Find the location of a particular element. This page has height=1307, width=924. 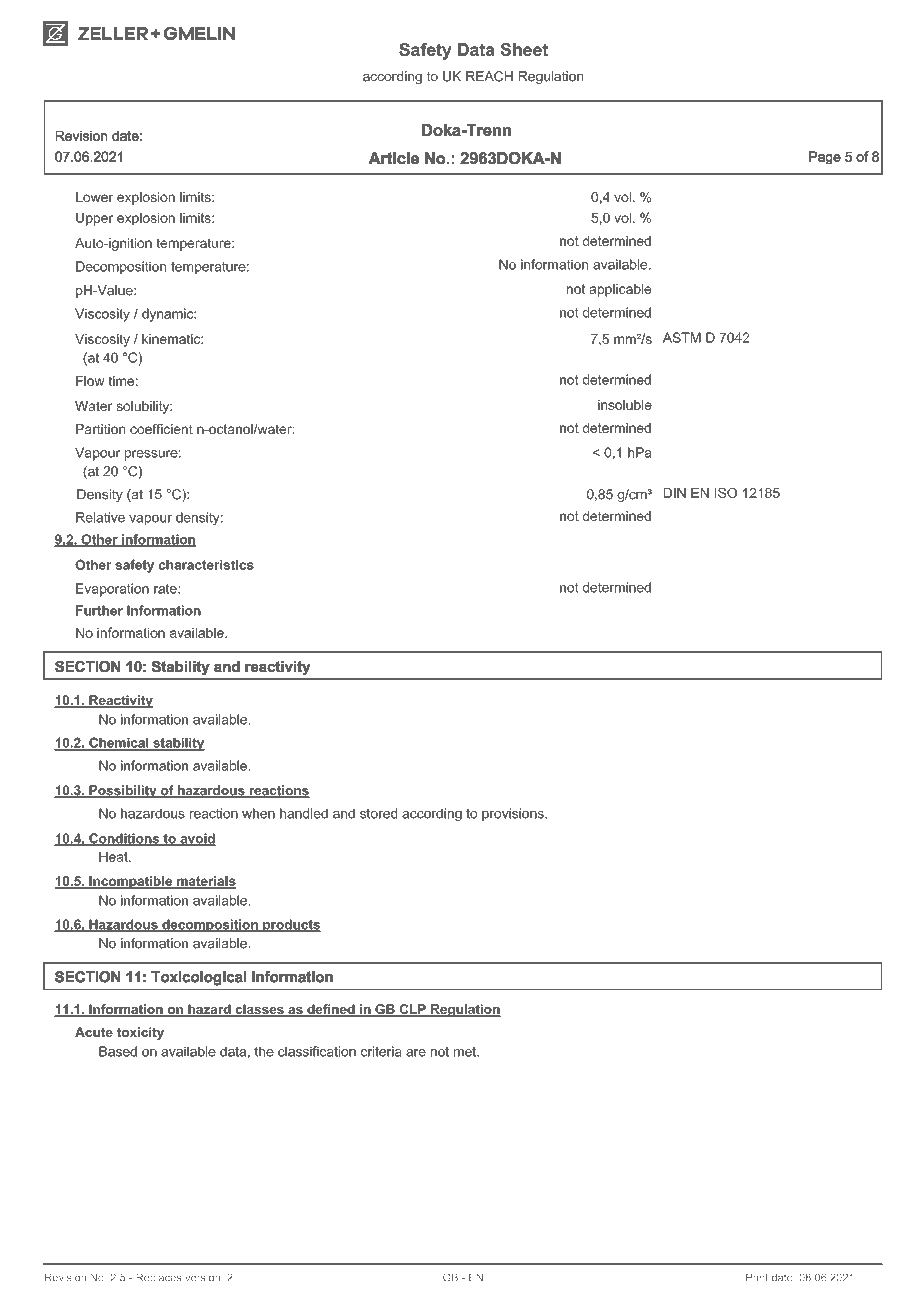

Toxicological is located at coordinates (198, 978).
